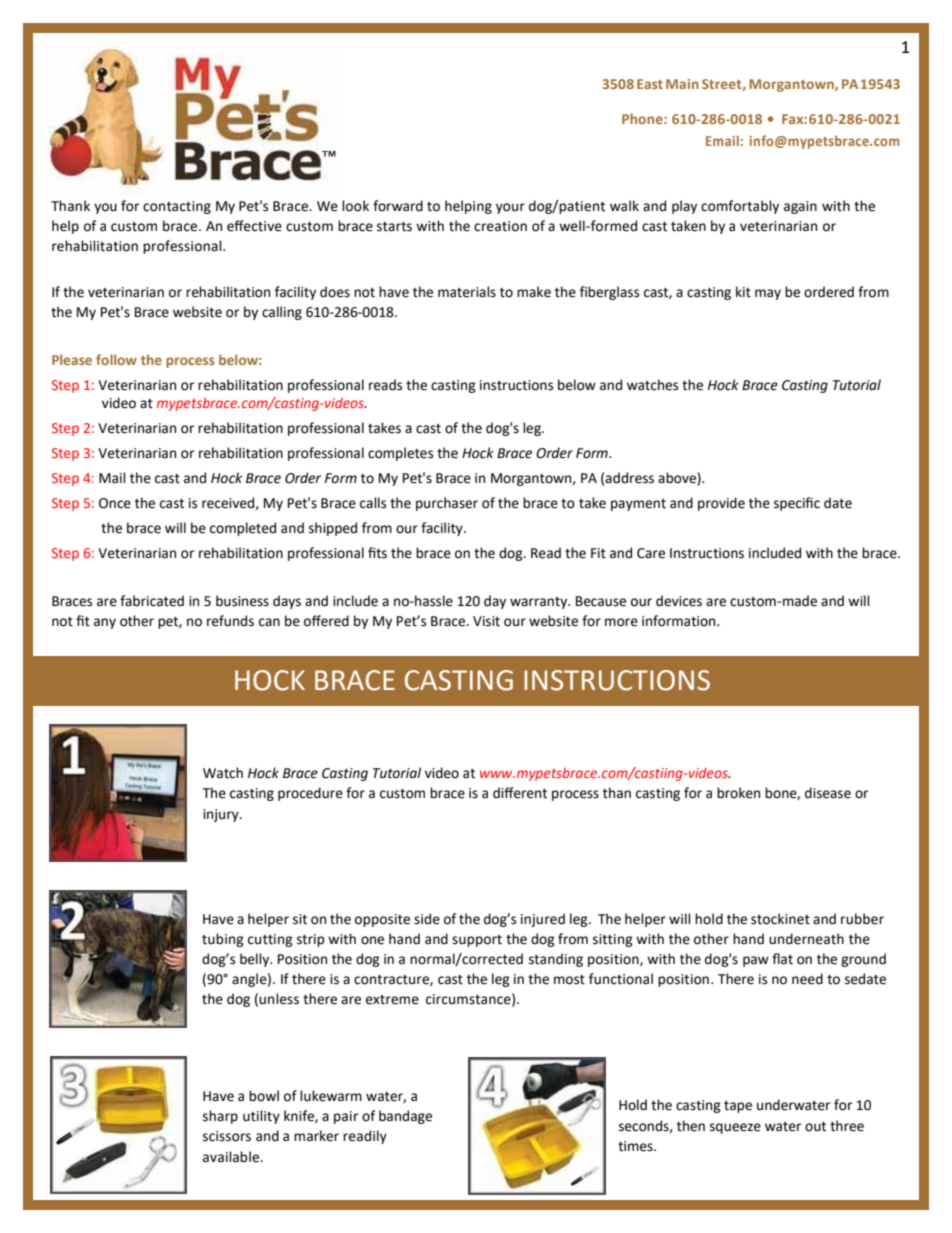 The width and height of the image is (952, 1233). Describe the element at coordinates (105, 623) in the image. I see `any` at that location.
